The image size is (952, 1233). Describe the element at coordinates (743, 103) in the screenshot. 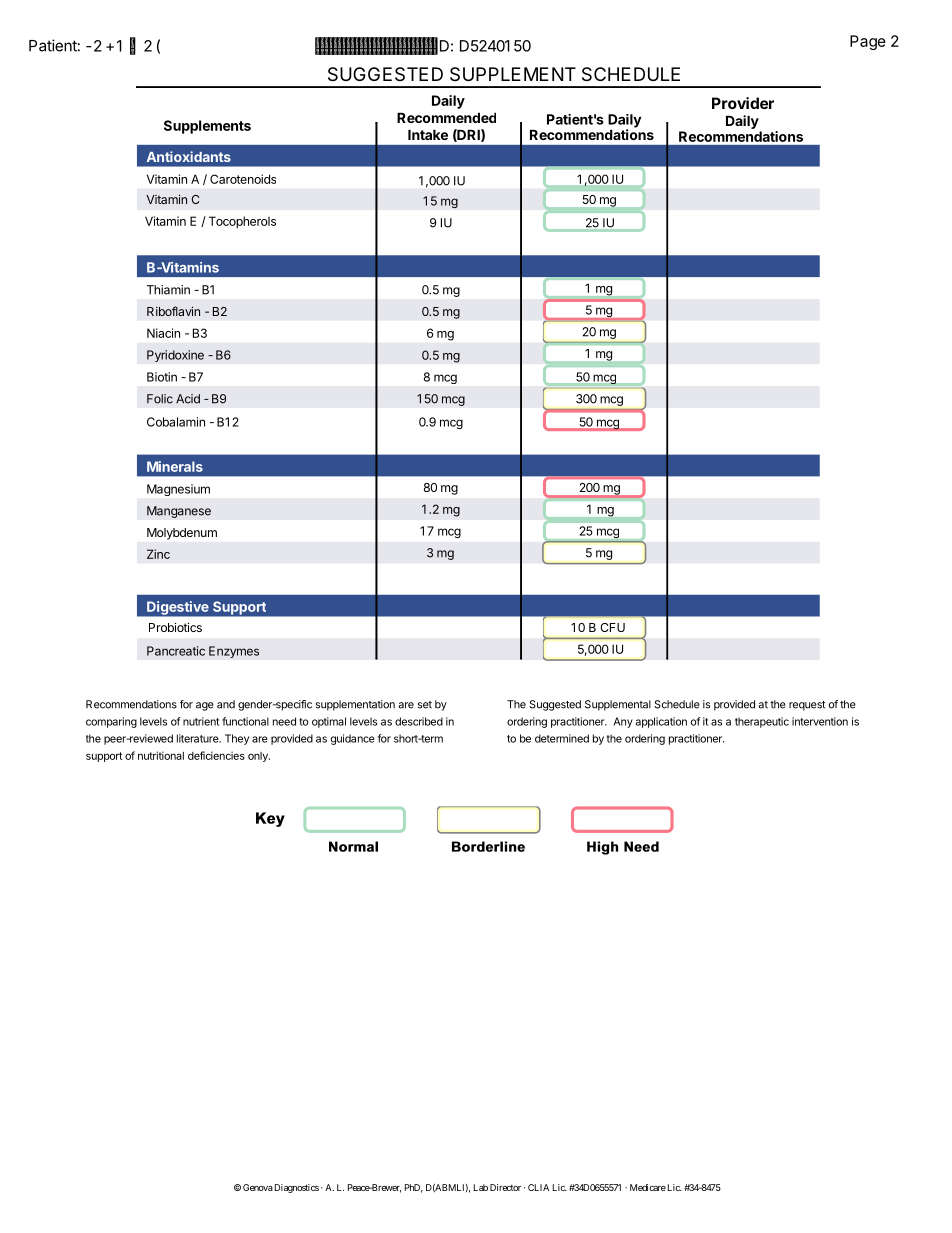

I see `Provider` at that location.
